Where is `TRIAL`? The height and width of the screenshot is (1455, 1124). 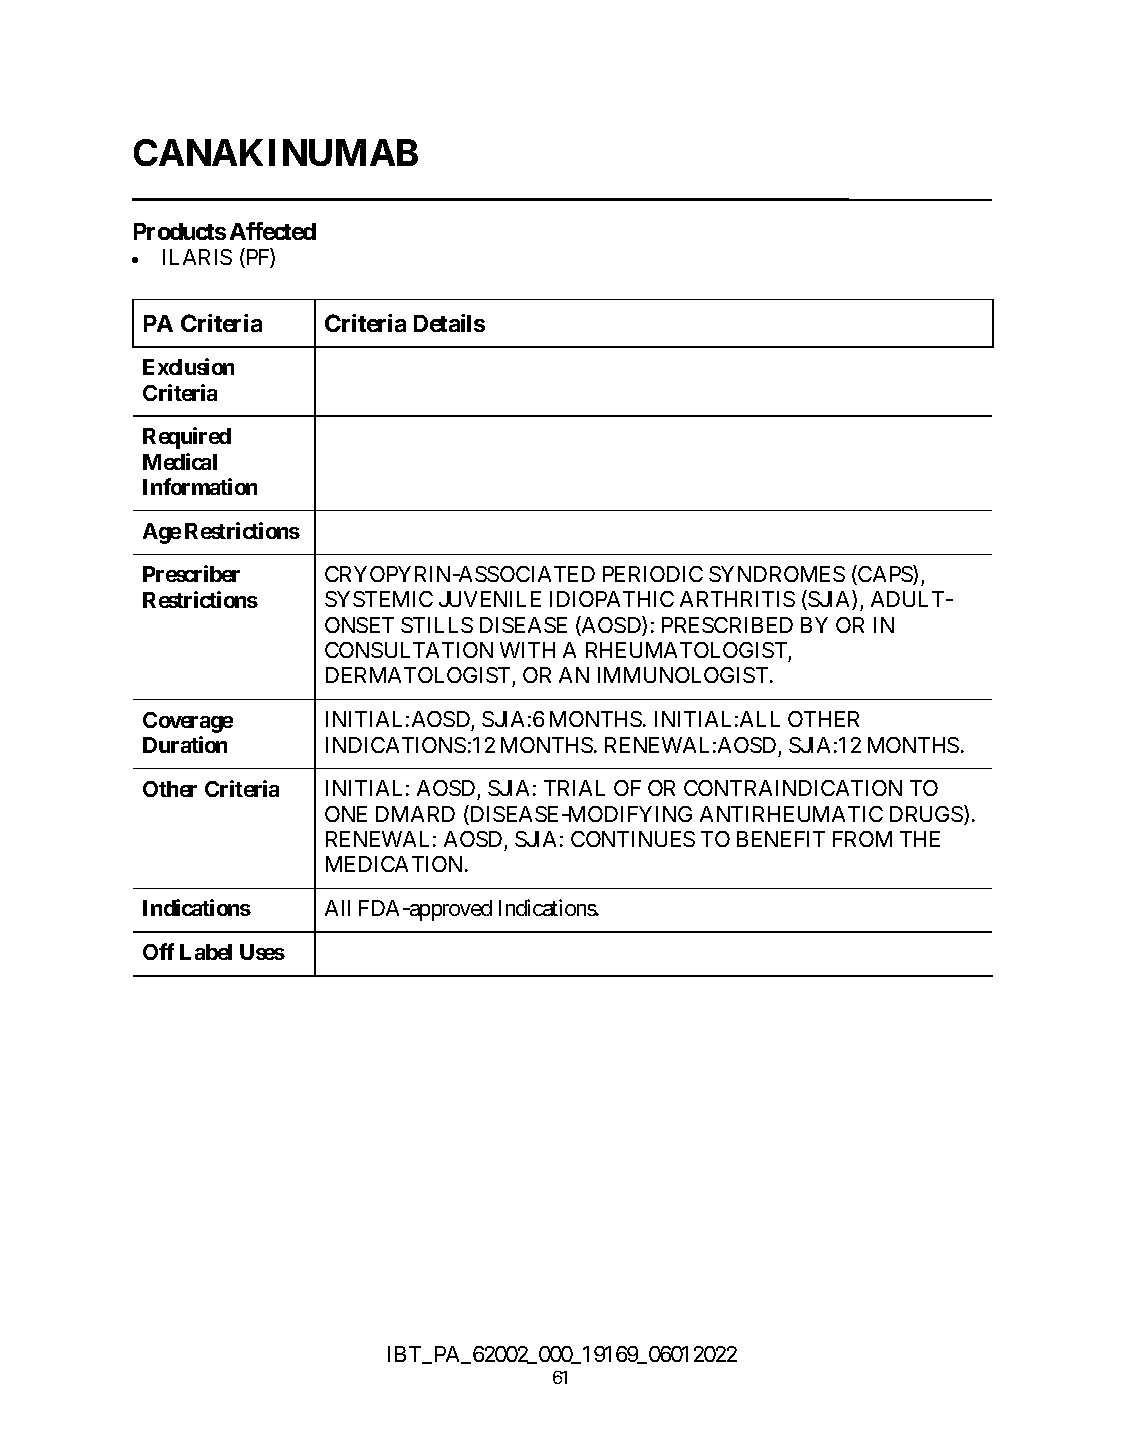 TRIAL is located at coordinates (574, 788).
